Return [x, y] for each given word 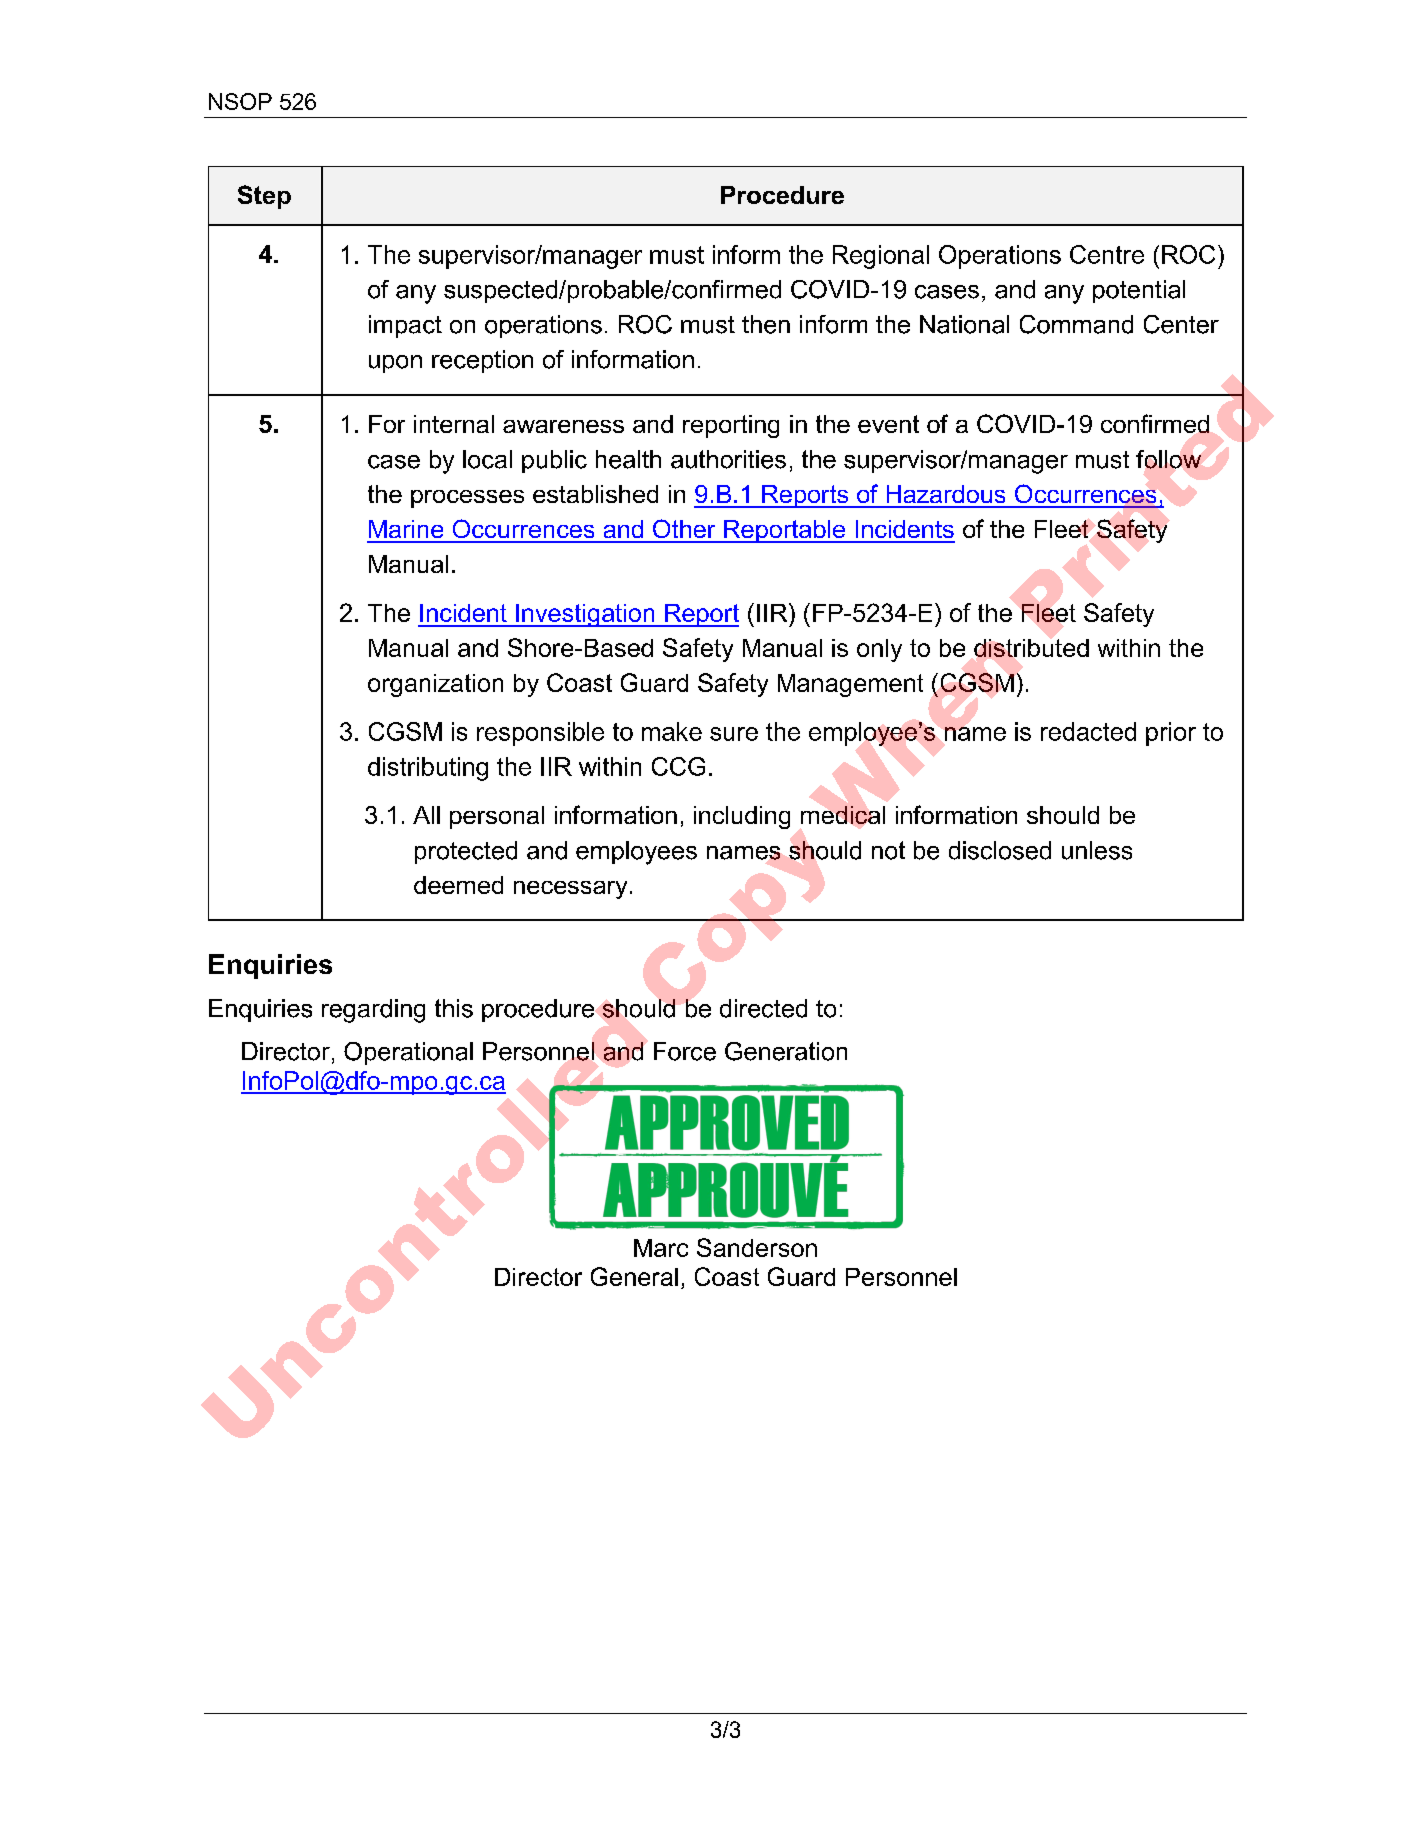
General [634, 1276]
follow [1168, 459]
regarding [373, 1011]
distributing [428, 769]
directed [763, 1008]
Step [264, 197]
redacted [1088, 731]
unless [1097, 850]
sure [734, 734]
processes [467, 499]
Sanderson [757, 1247]
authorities [728, 459]
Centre [1107, 254]
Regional [881, 257]
